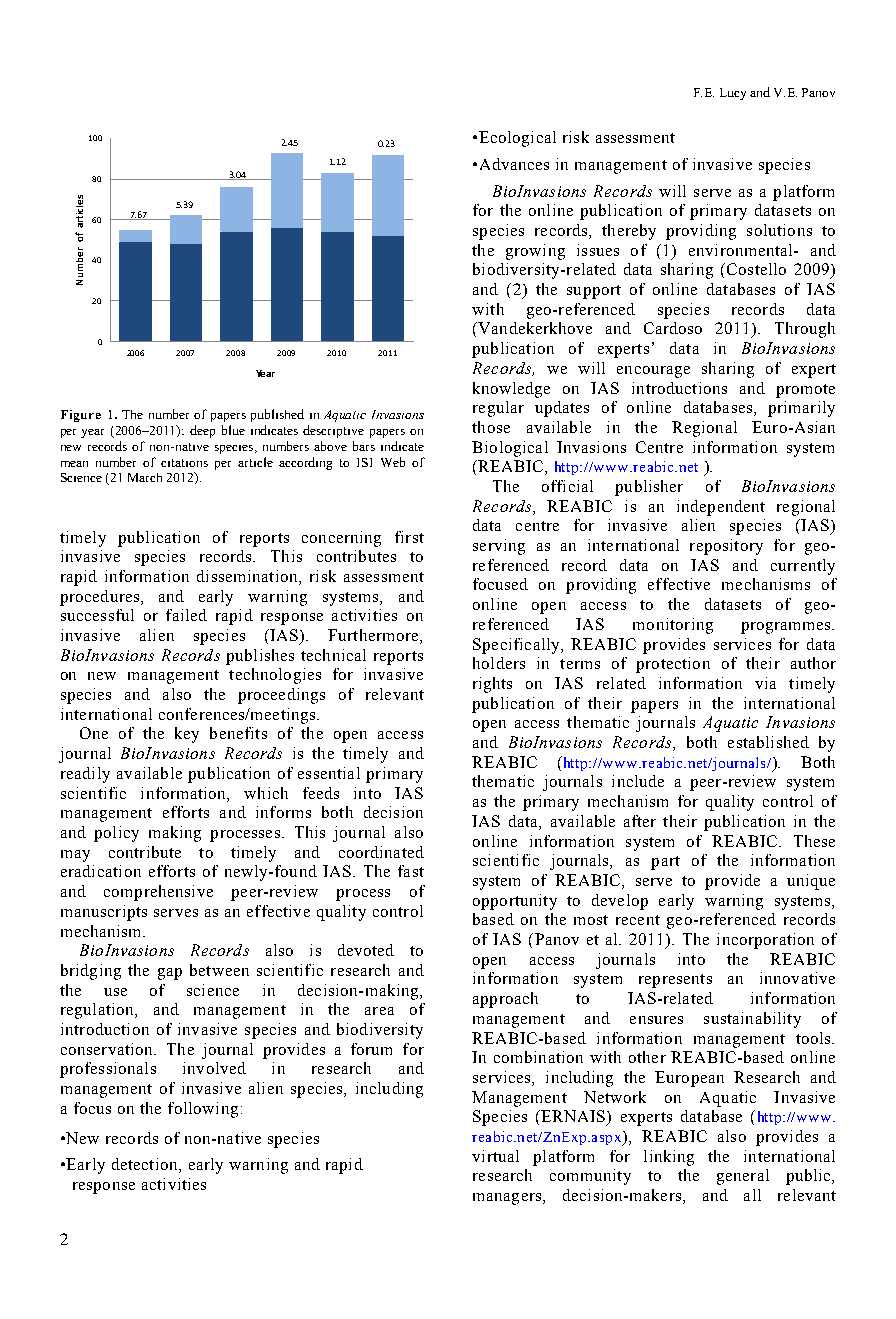 This page has height=1319, width=896. I want to click on growing, so click(535, 252).
